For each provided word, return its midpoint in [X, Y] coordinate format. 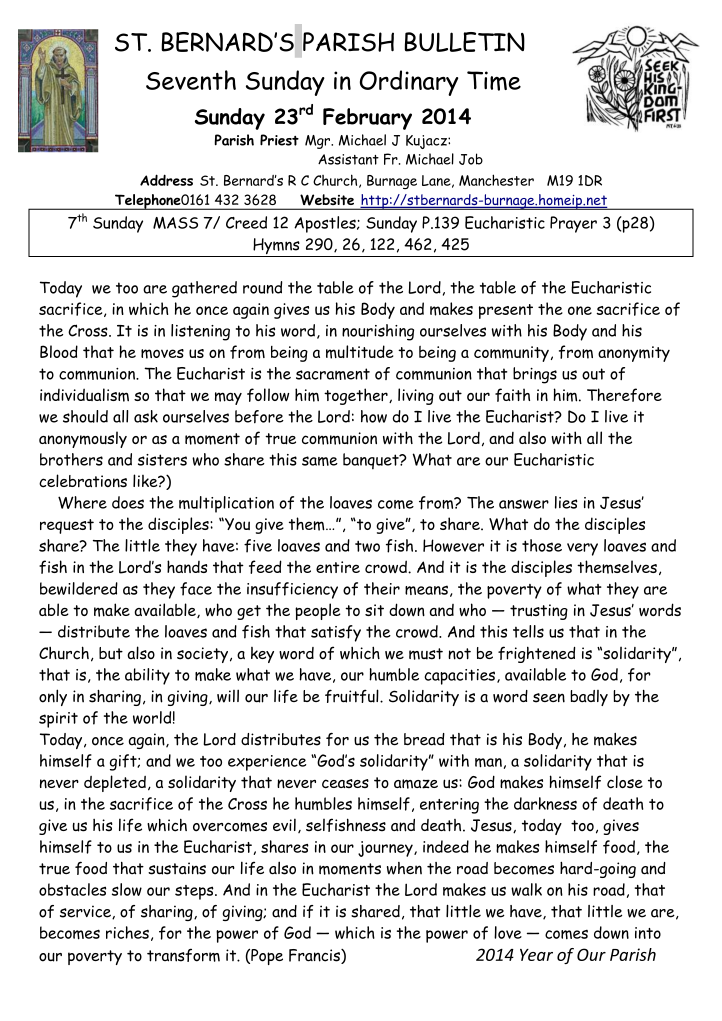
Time [494, 81]
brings [535, 375]
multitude [359, 352]
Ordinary [409, 83]
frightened [536, 654]
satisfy [336, 633]
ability [147, 676]
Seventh [191, 80]
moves [162, 354]
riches [127, 932]
